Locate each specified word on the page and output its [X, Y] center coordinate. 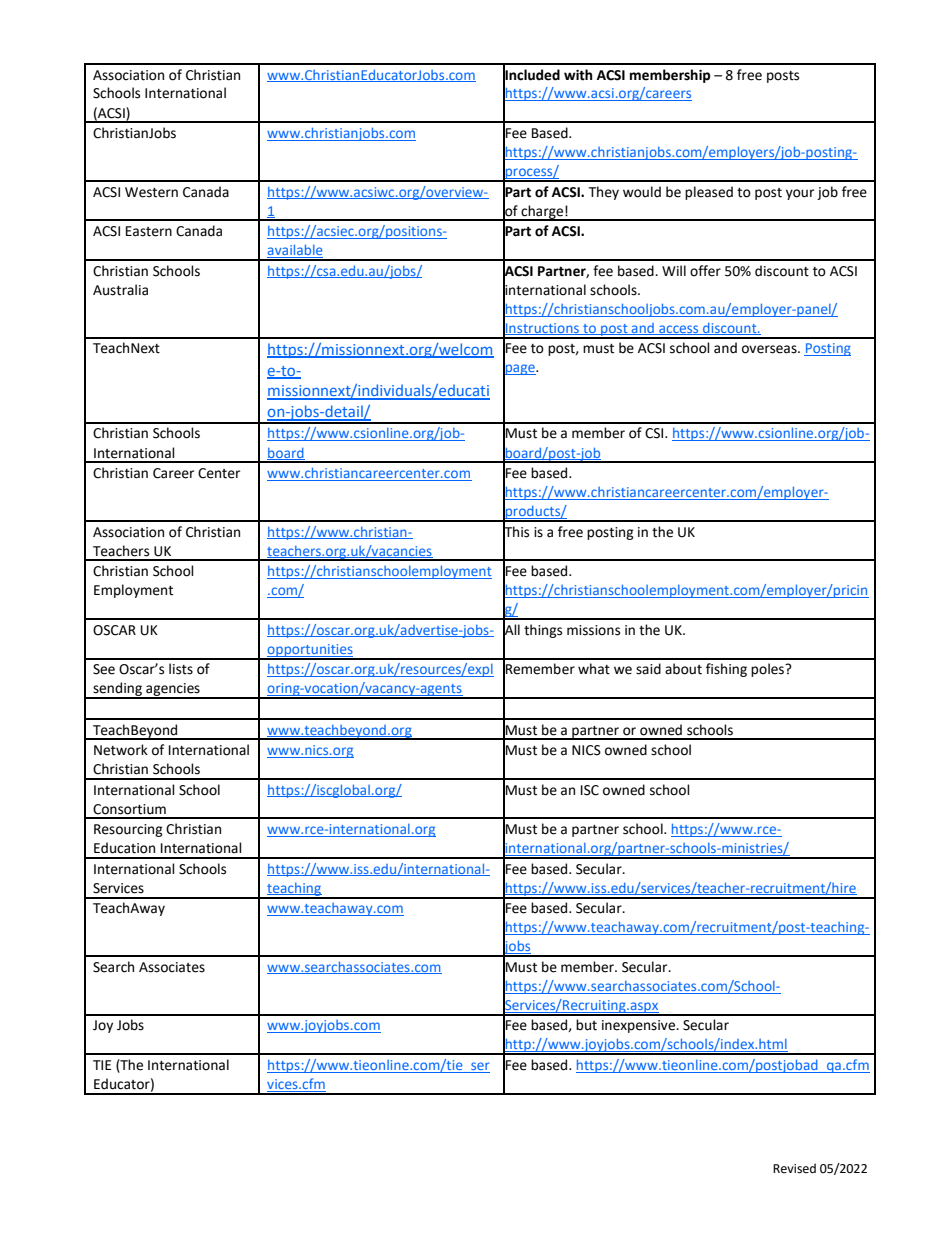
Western [151, 192]
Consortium [129, 809]
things [543, 631]
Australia [120, 290]
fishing [726, 670]
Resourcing [128, 830]
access [679, 330]
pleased [709, 193]
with [578, 75]
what [594, 669]
